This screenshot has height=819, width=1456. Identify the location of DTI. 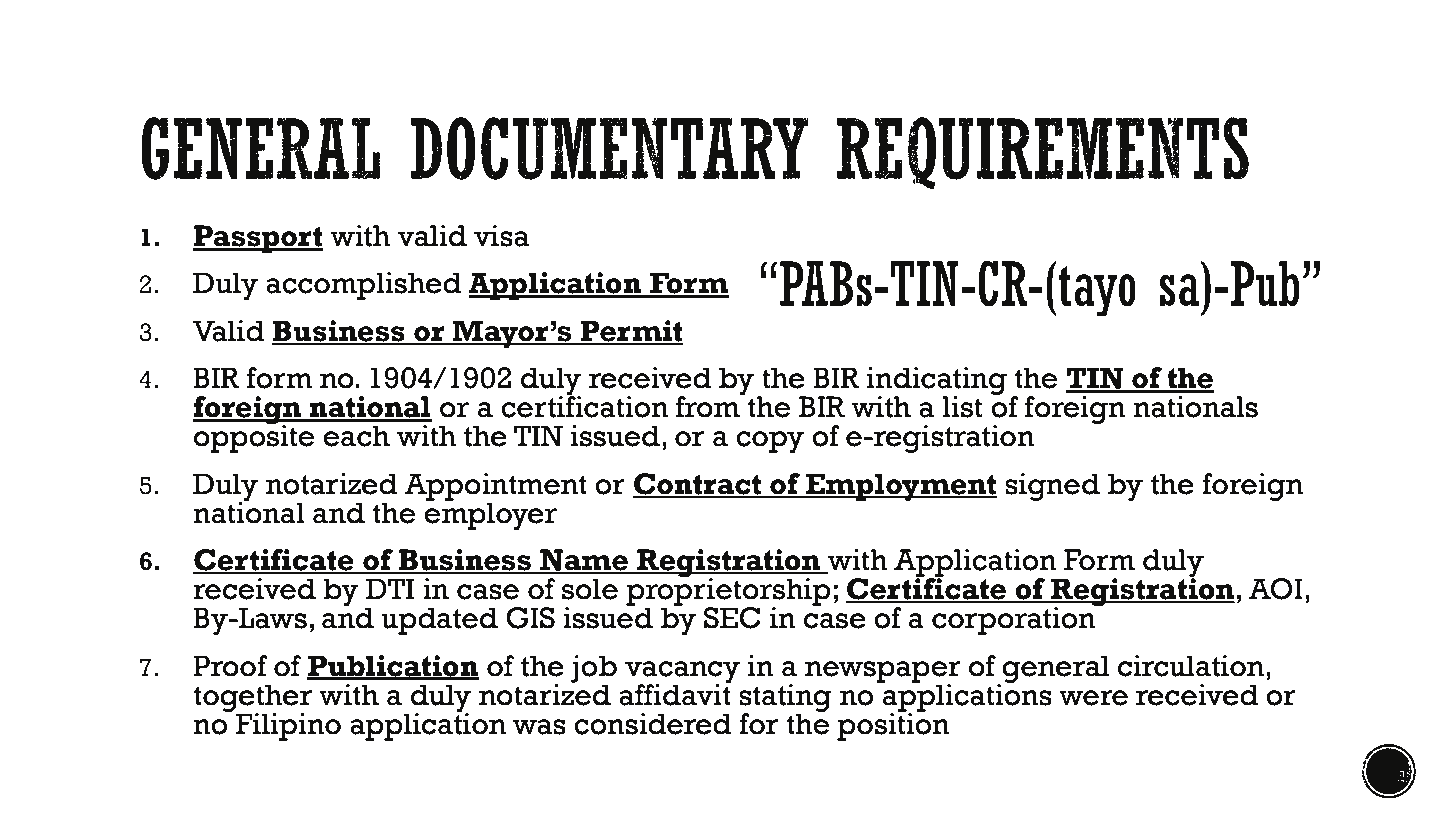
(390, 588).
